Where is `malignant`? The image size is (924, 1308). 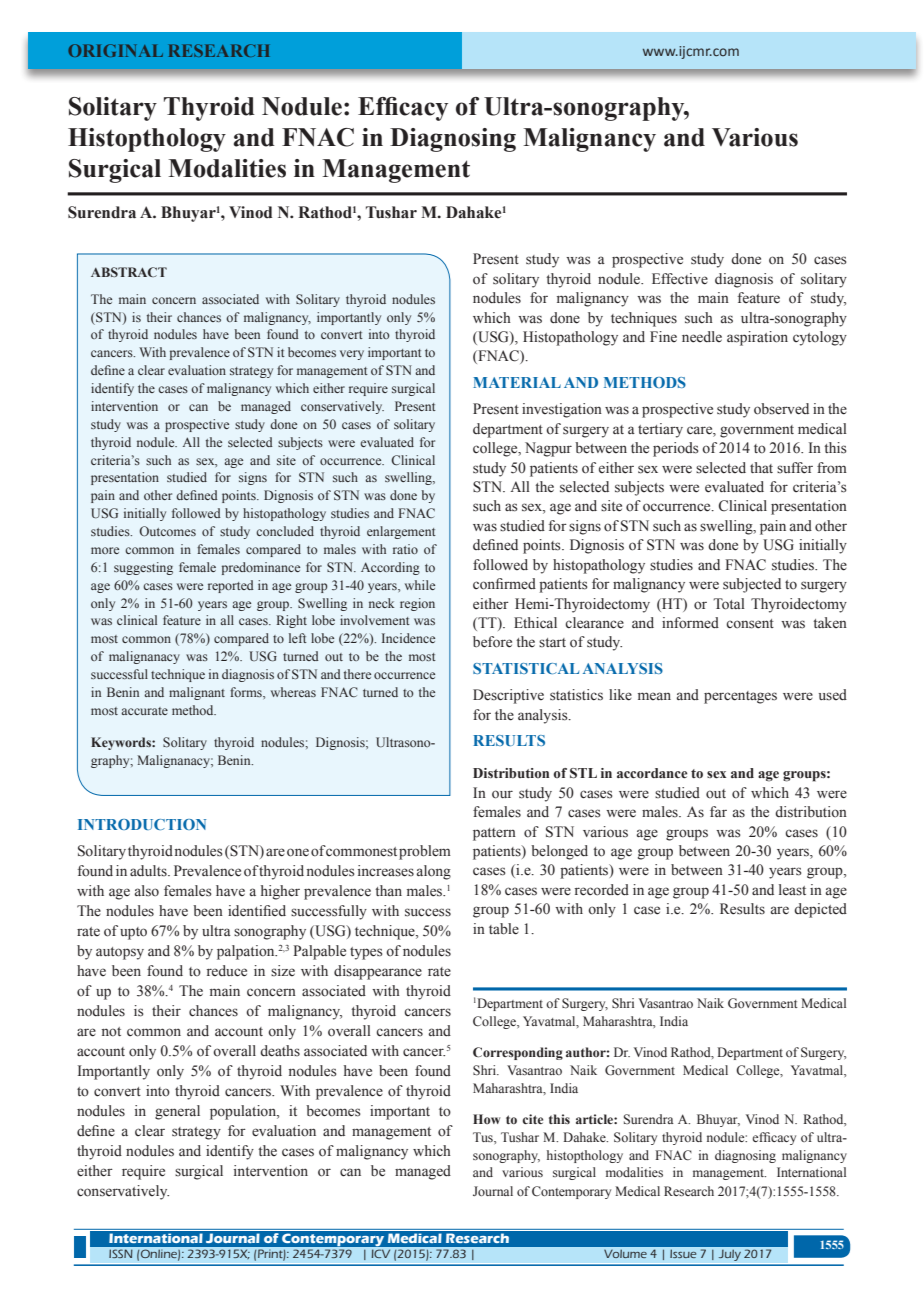
malignant is located at coordinates (197, 693).
